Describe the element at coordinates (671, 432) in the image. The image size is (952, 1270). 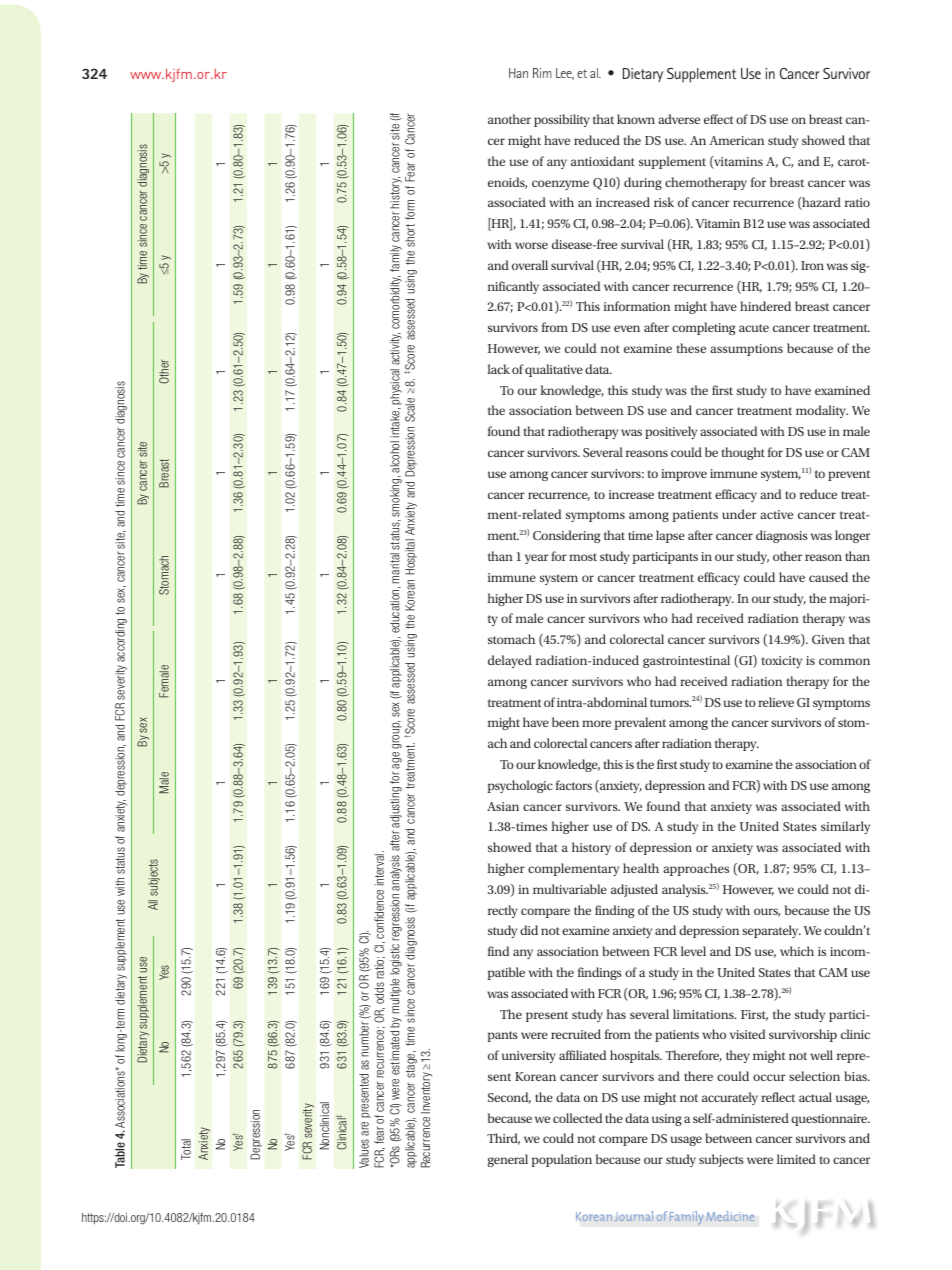
I see `positively` at that location.
